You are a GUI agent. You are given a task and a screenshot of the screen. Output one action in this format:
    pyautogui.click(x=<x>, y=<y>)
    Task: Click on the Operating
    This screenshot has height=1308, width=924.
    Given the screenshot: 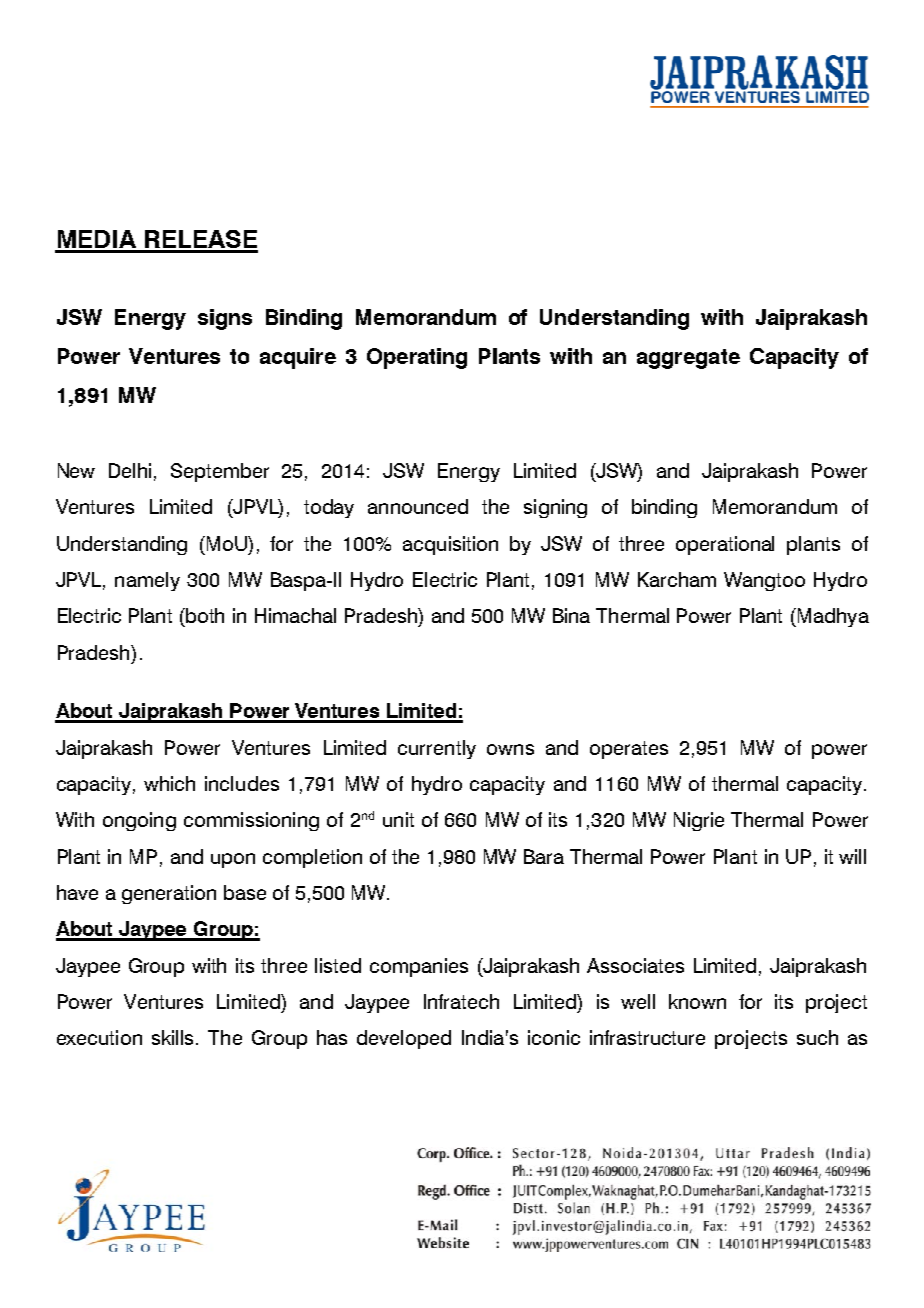 What is the action you would take?
    pyautogui.click(x=417, y=358)
